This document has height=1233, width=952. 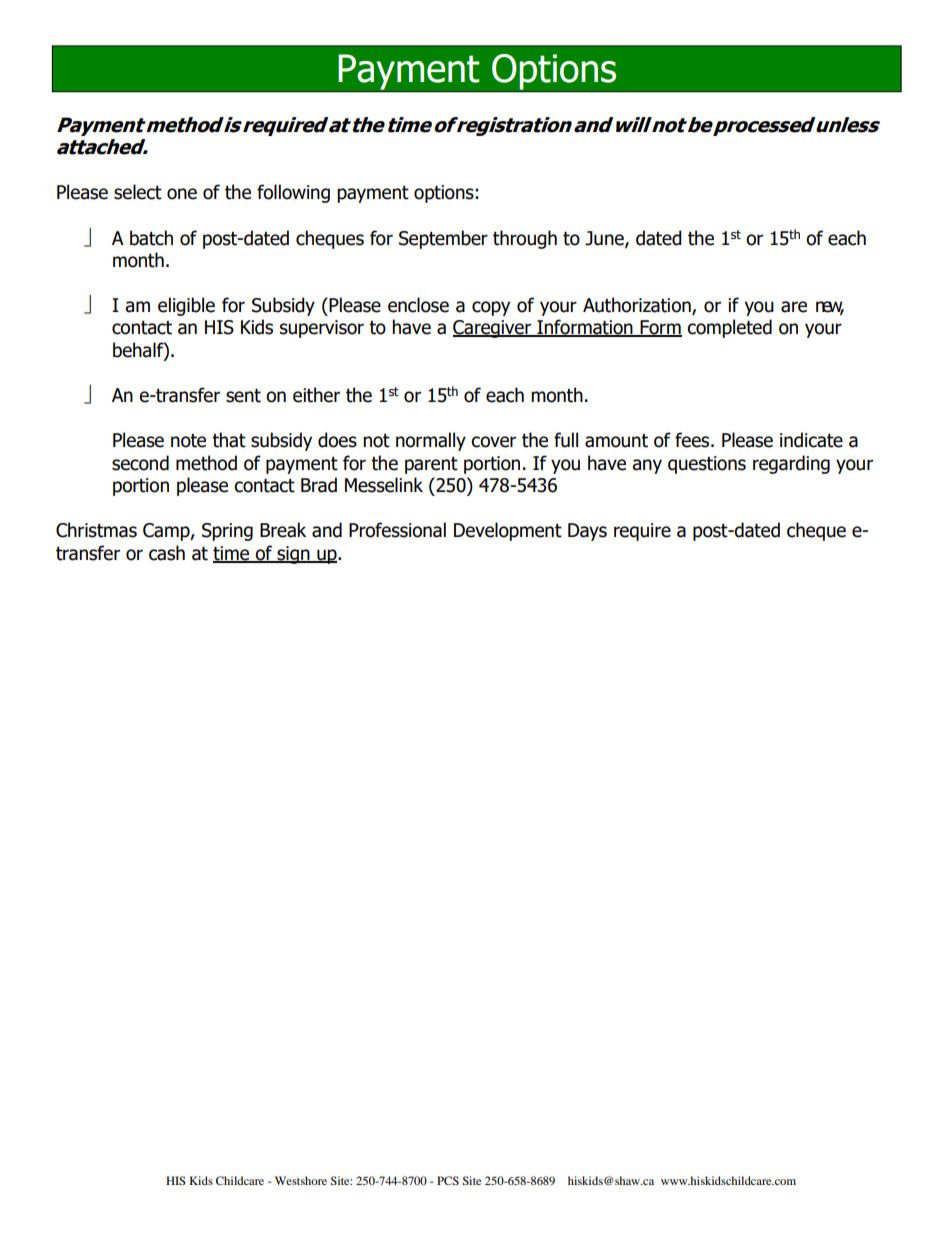 What do you see at coordinates (443, 239) in the document?
I see `September` at bounding box center [443, 239].
